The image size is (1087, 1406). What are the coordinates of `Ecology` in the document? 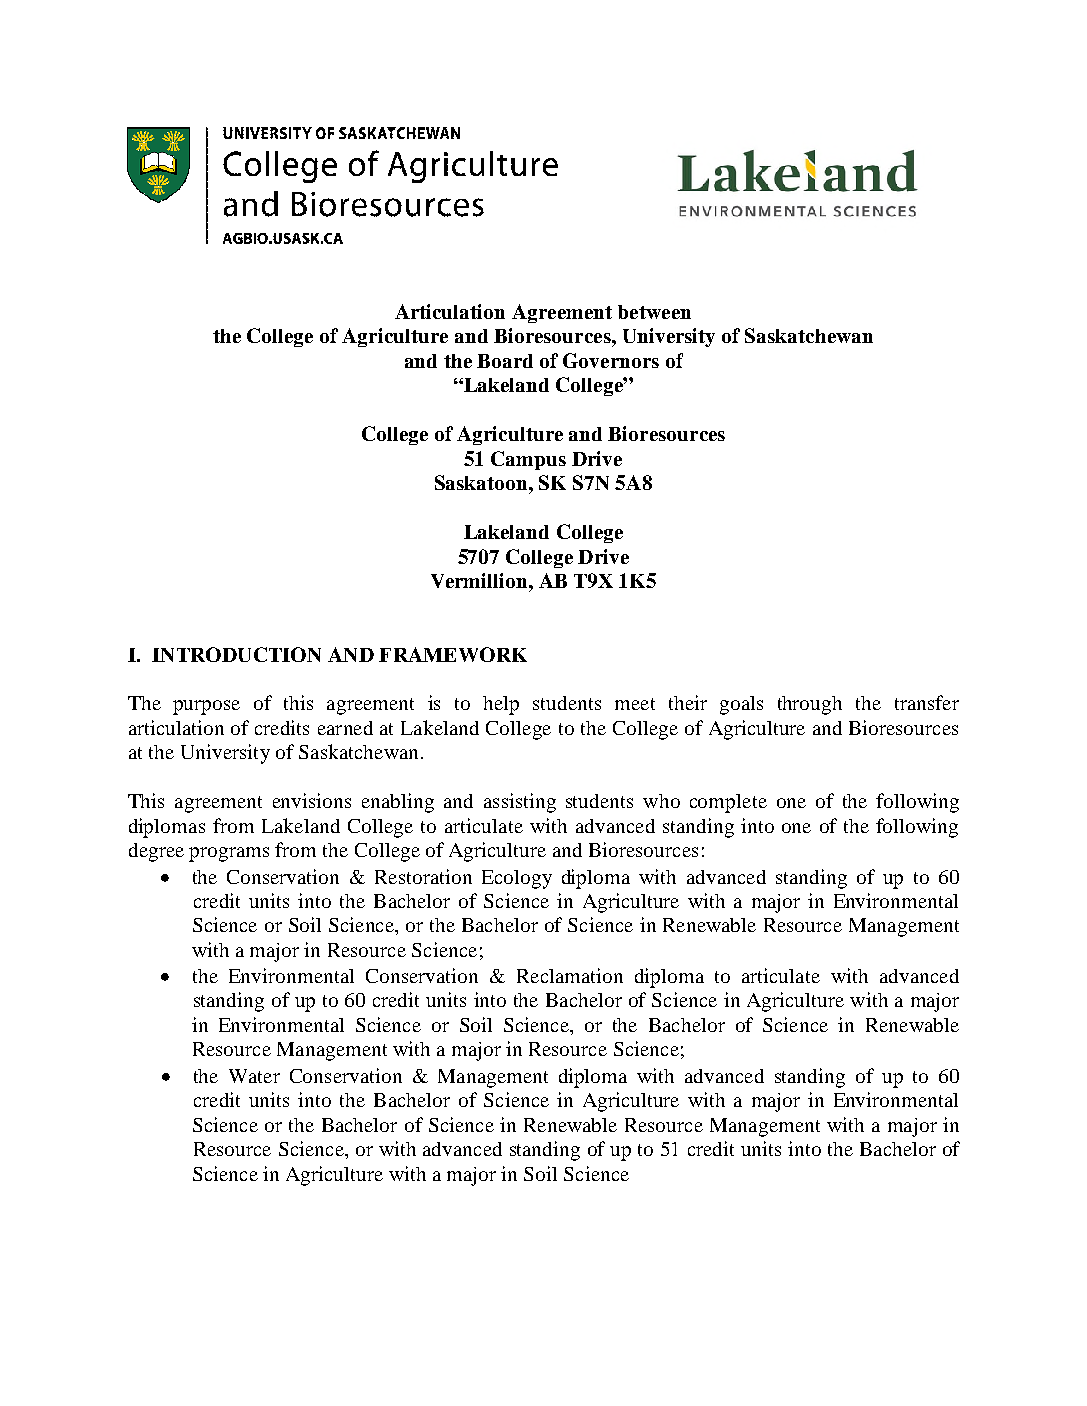 It's located at (517, 879).
